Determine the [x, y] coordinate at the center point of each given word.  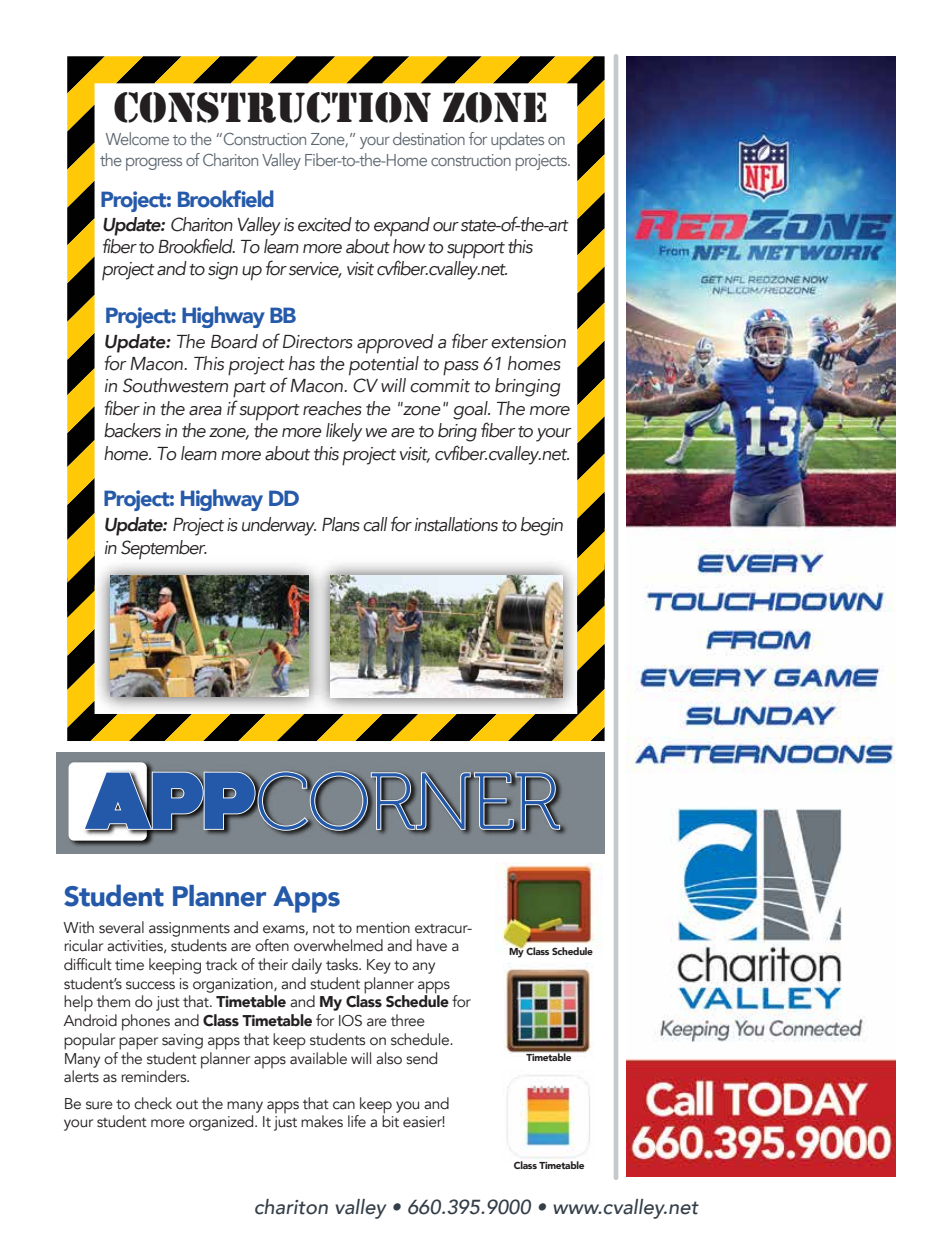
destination [429, 138]
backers [132, 430]
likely [344, 432]
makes [322, 1121]
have [432, 945]
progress [154, 164]
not [324, 929]
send [421, 1058]
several [121, 927]
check [153, 1103]
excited [325, 224]
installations [456, 524]
